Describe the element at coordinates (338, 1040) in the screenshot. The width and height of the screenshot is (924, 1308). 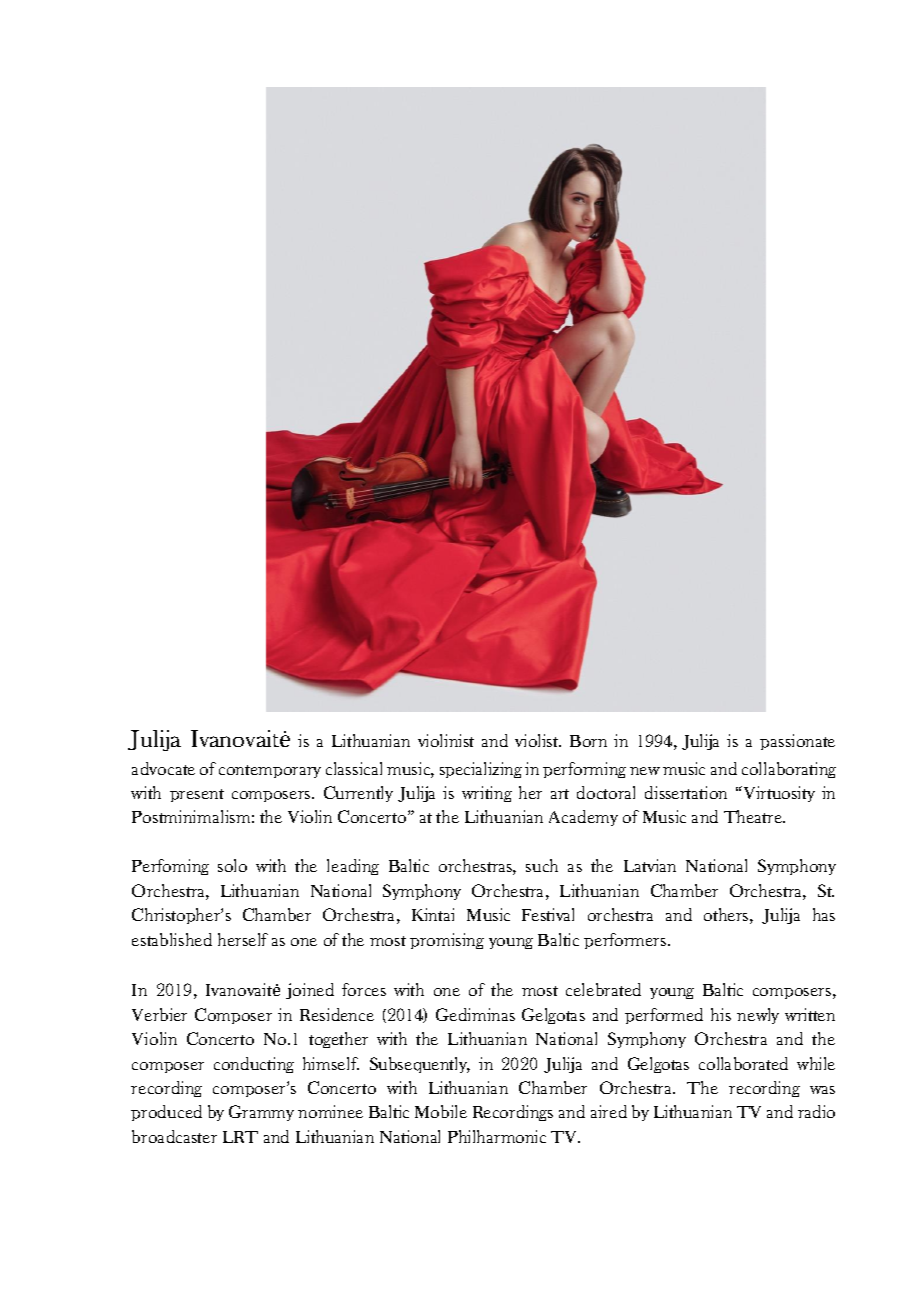
I see `together` at that location.
